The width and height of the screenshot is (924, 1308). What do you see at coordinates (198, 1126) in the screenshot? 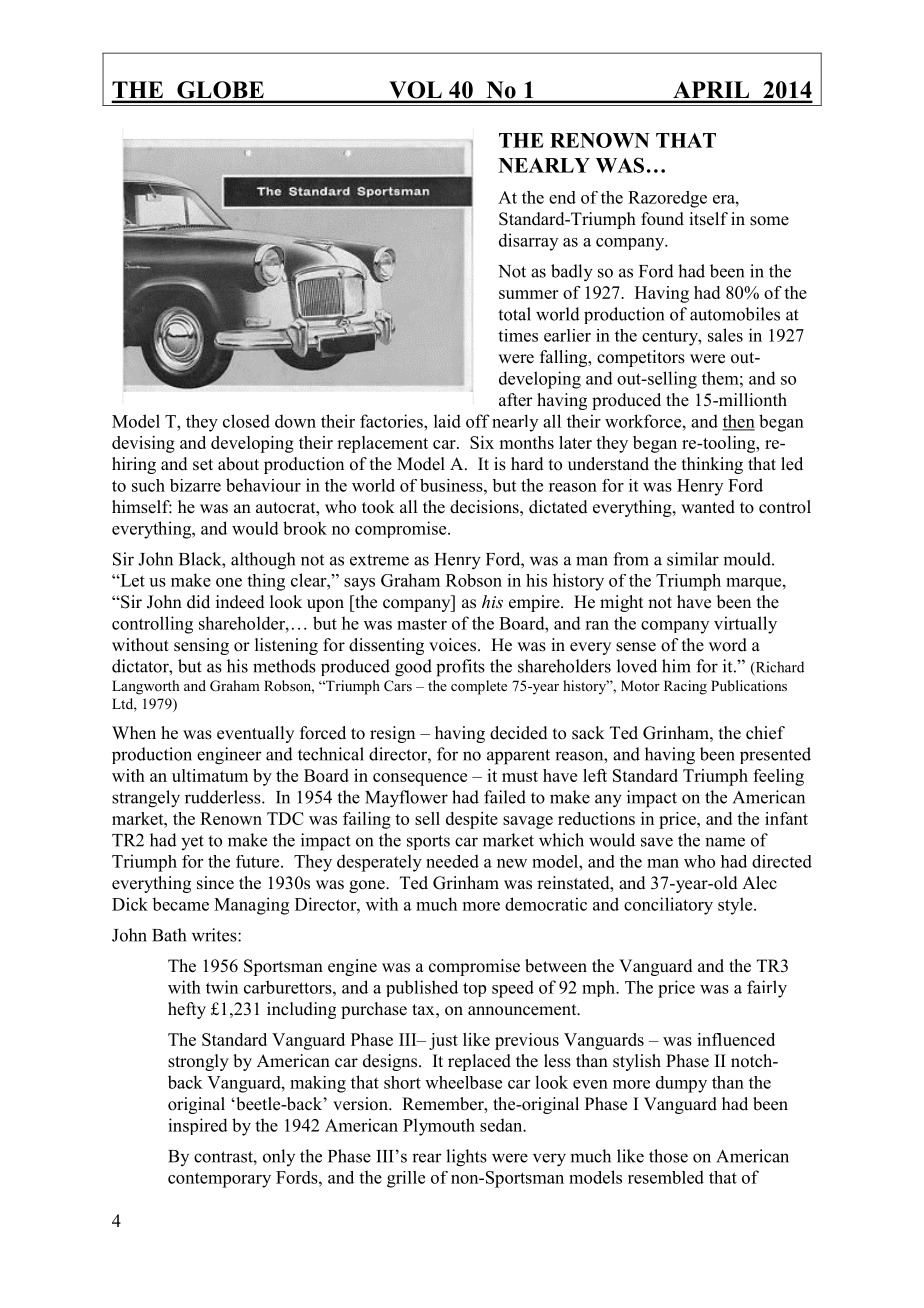
I see `inspired` at bounding box center [198, 1126].
